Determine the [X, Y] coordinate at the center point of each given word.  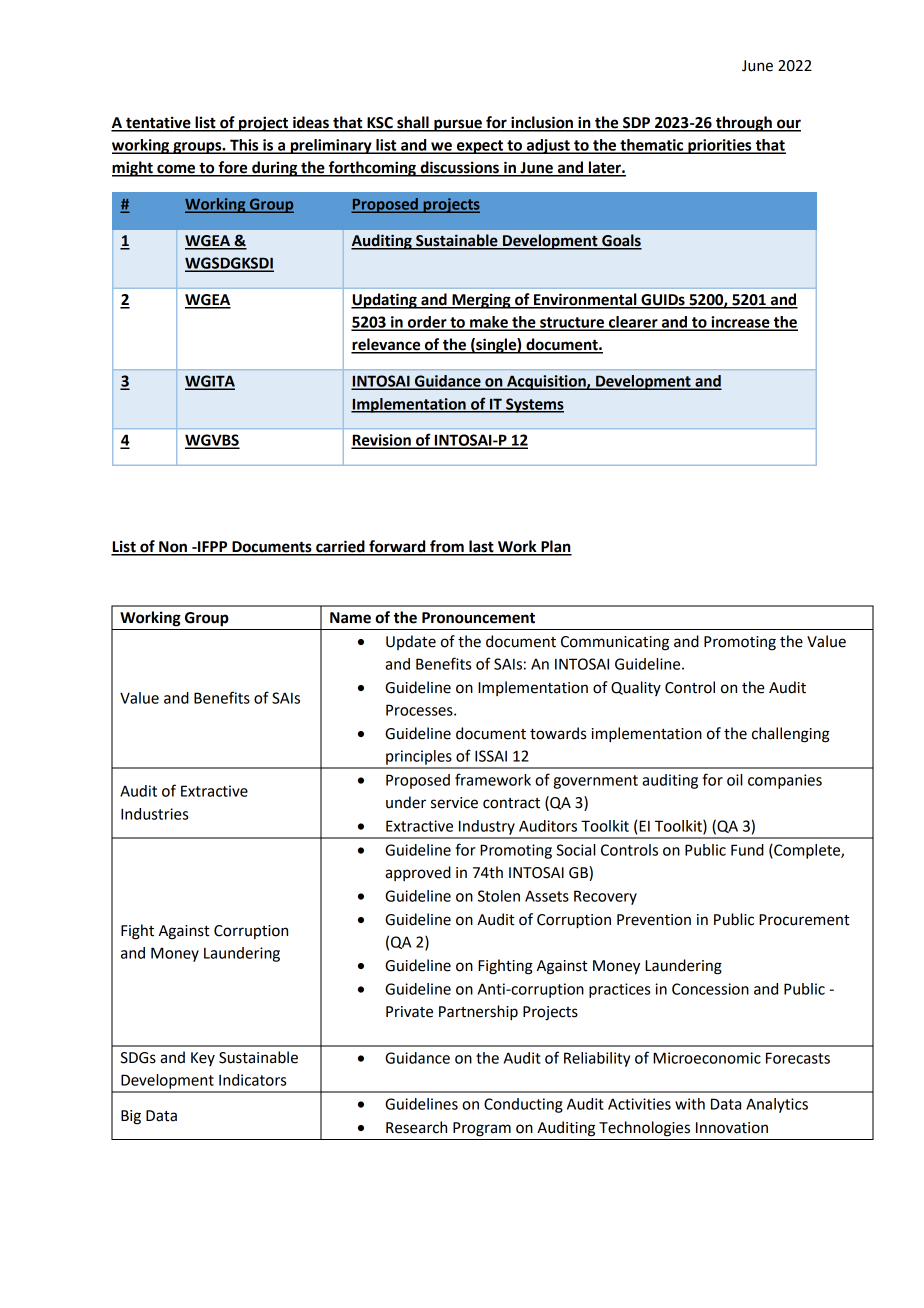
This [244, 146]
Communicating [615, 643]
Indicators [252, 1080]
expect [480, 147]
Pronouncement [478, 618]
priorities [720, 146]
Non [173, 548]
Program [482, 1129]
